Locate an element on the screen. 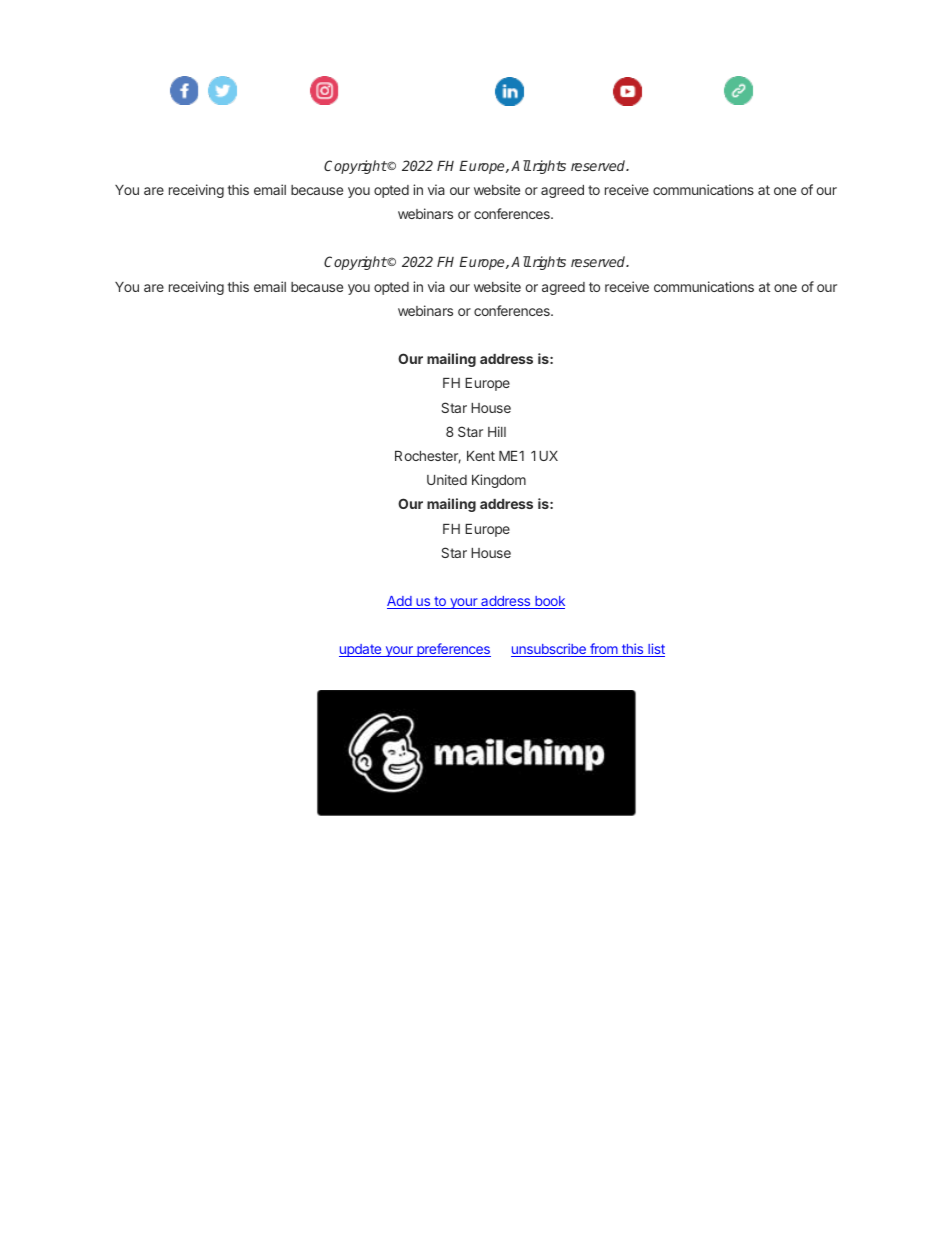 Image resolution: width=952 pixels, height=1233 pixels. preferences is located at coordinates (453, 650).
